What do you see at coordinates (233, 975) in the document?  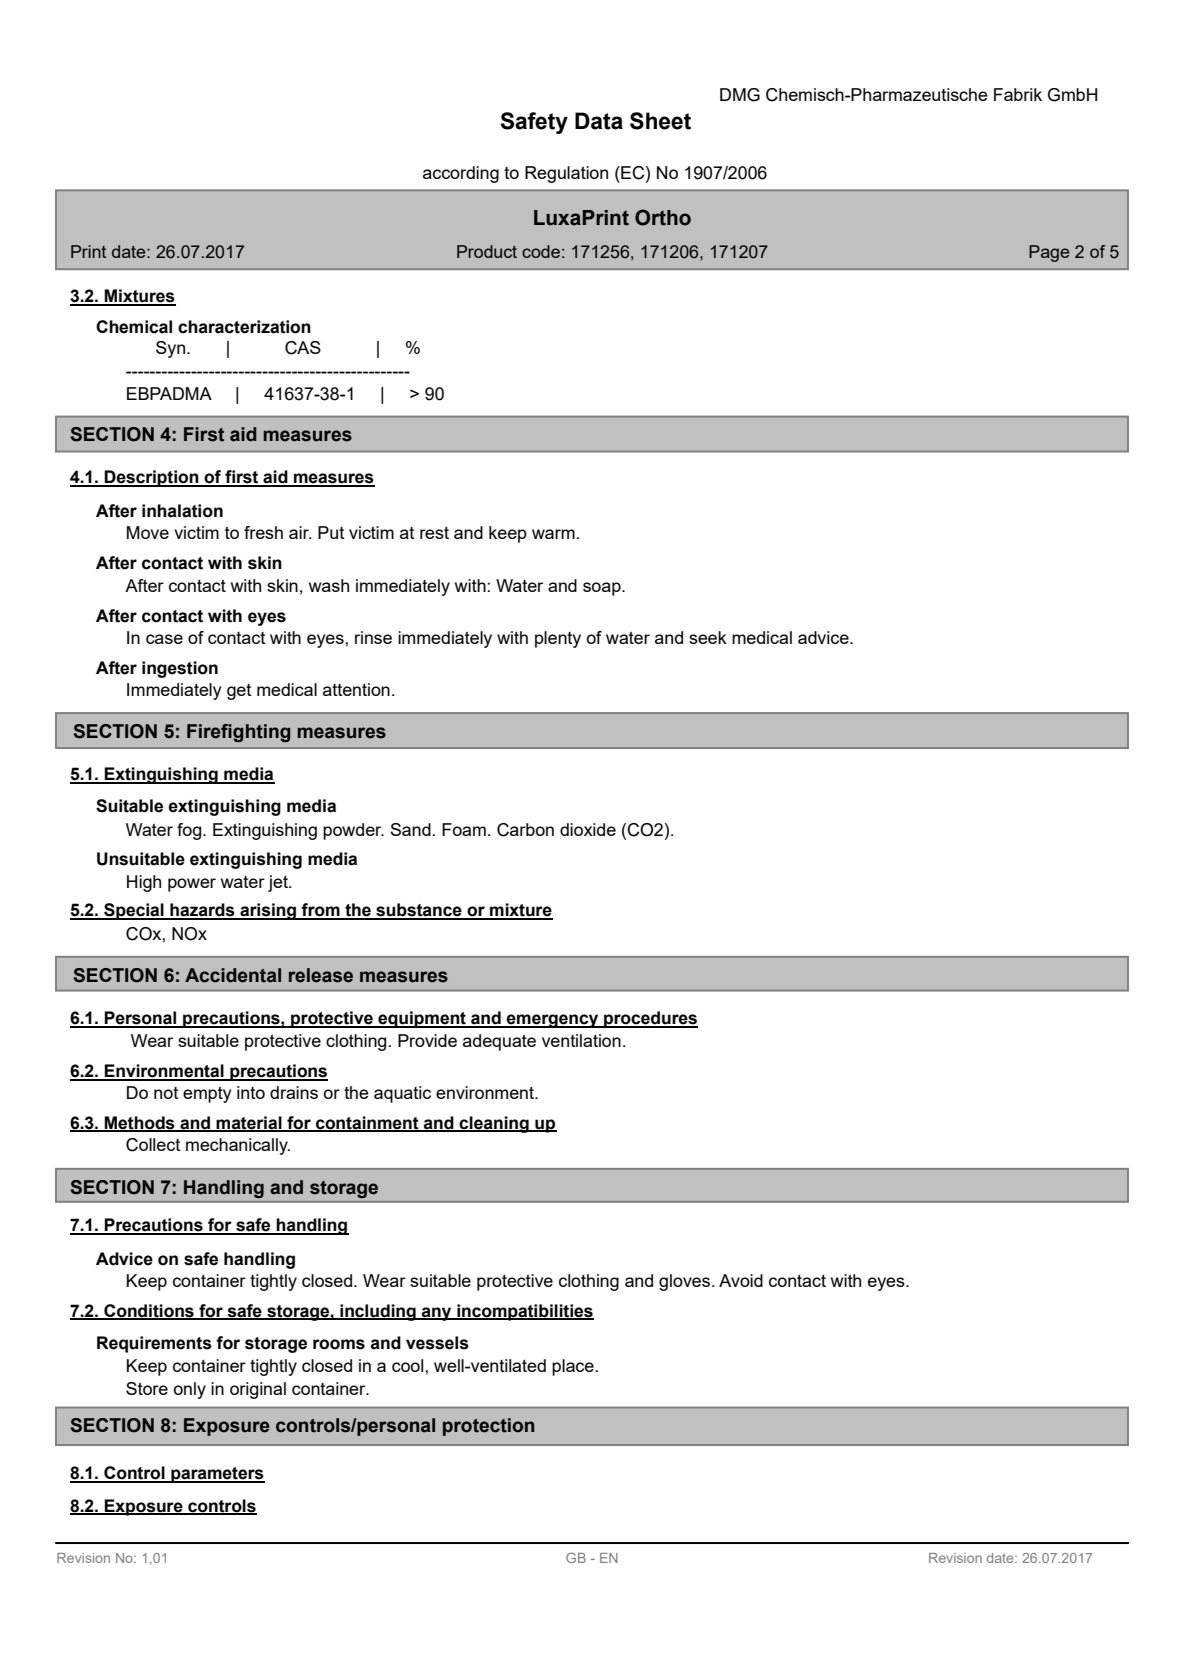 I see `Accidental` at bounding box center [233, 975].
